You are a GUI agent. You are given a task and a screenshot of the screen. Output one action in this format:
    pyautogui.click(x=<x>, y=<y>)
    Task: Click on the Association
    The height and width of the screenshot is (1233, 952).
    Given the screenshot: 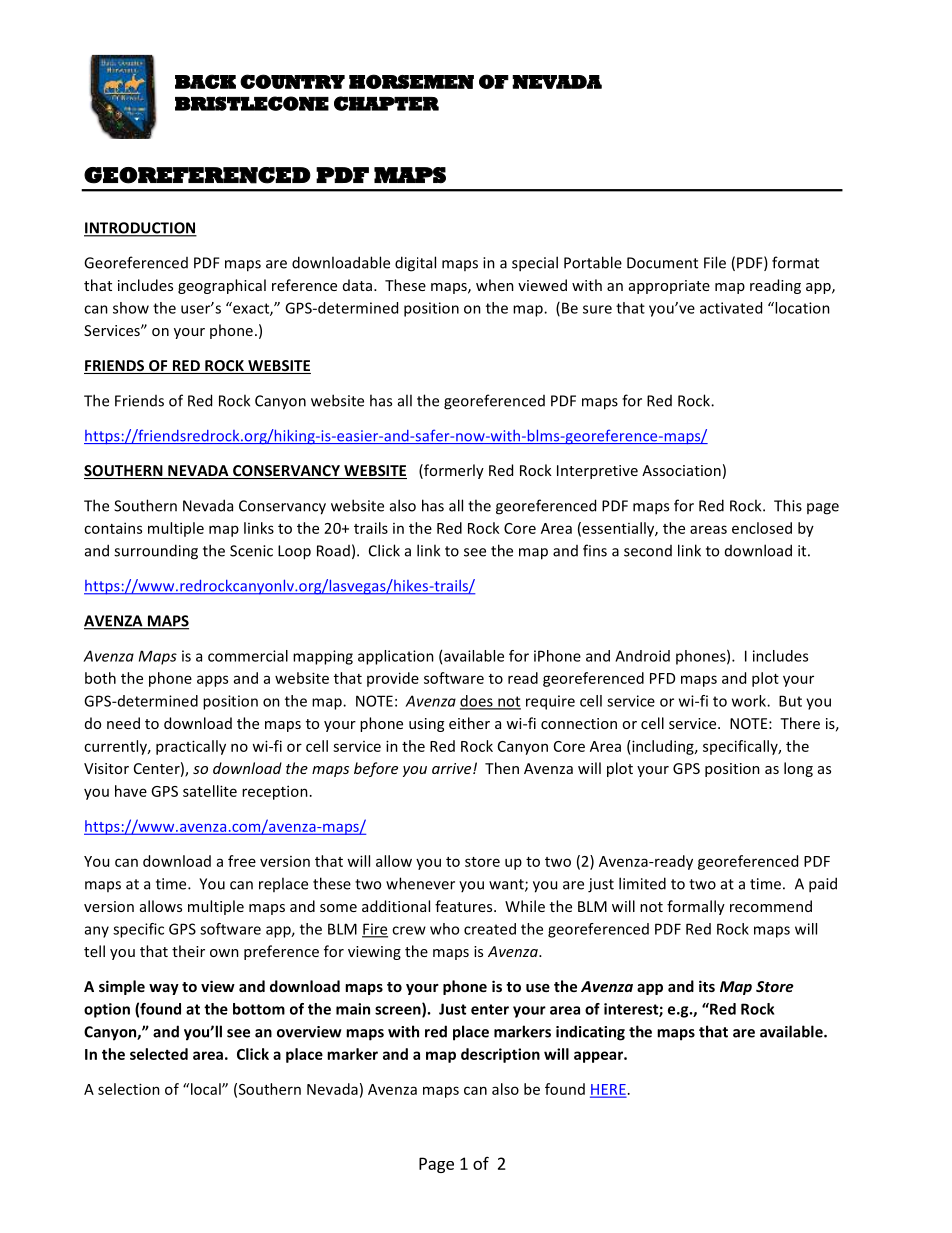 What is the action you would take?
    pyautogui.click(x=681, y=470)
